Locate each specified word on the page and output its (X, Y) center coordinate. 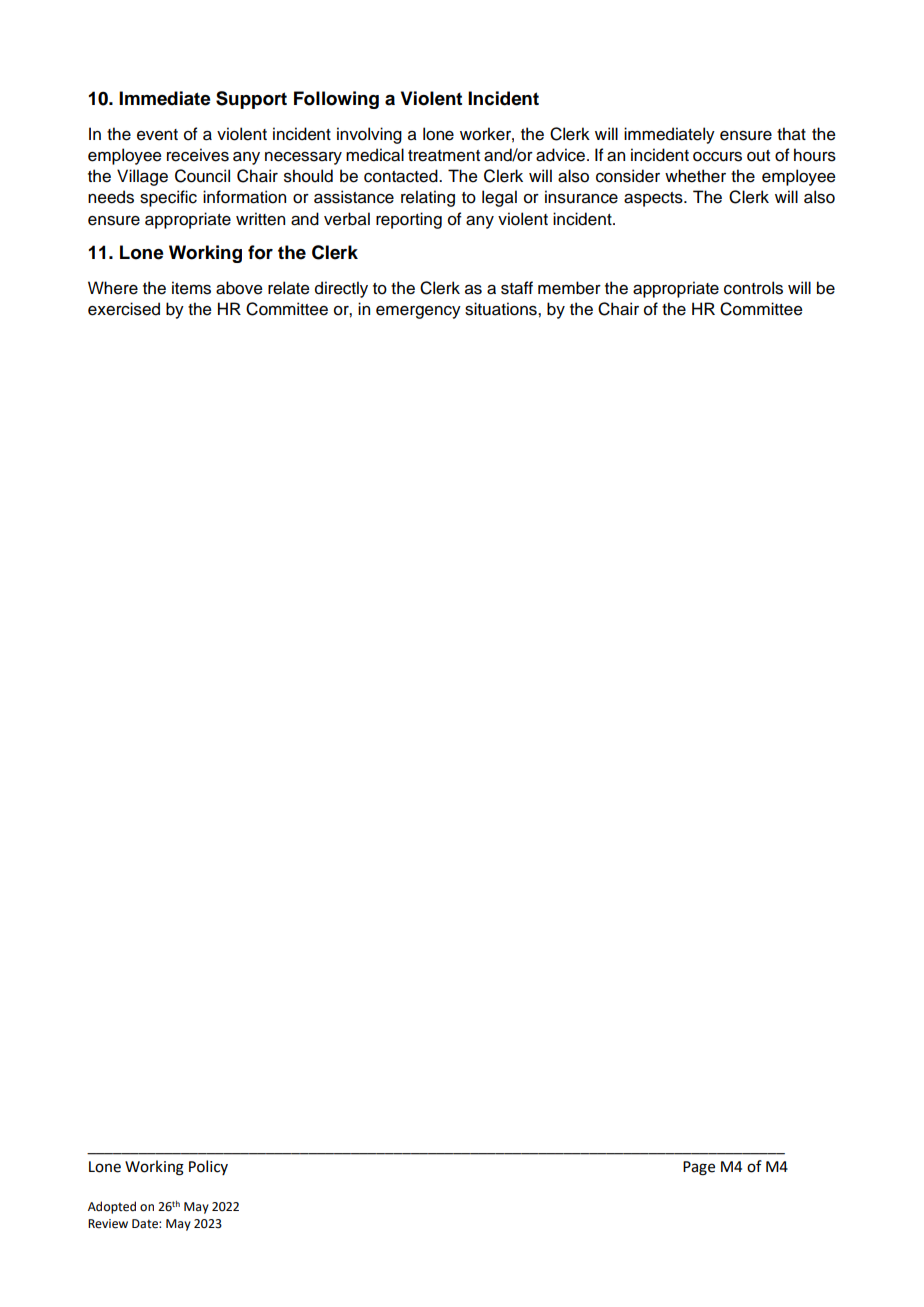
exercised (124, 309)
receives (198, 155)
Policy (208, 1167)
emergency (418, 312)
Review (108, 1224)
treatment (444, 156)
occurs (717, 157)
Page (699, 1168)
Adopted (112, 1207)
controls (753, 288)
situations (502, 309)
